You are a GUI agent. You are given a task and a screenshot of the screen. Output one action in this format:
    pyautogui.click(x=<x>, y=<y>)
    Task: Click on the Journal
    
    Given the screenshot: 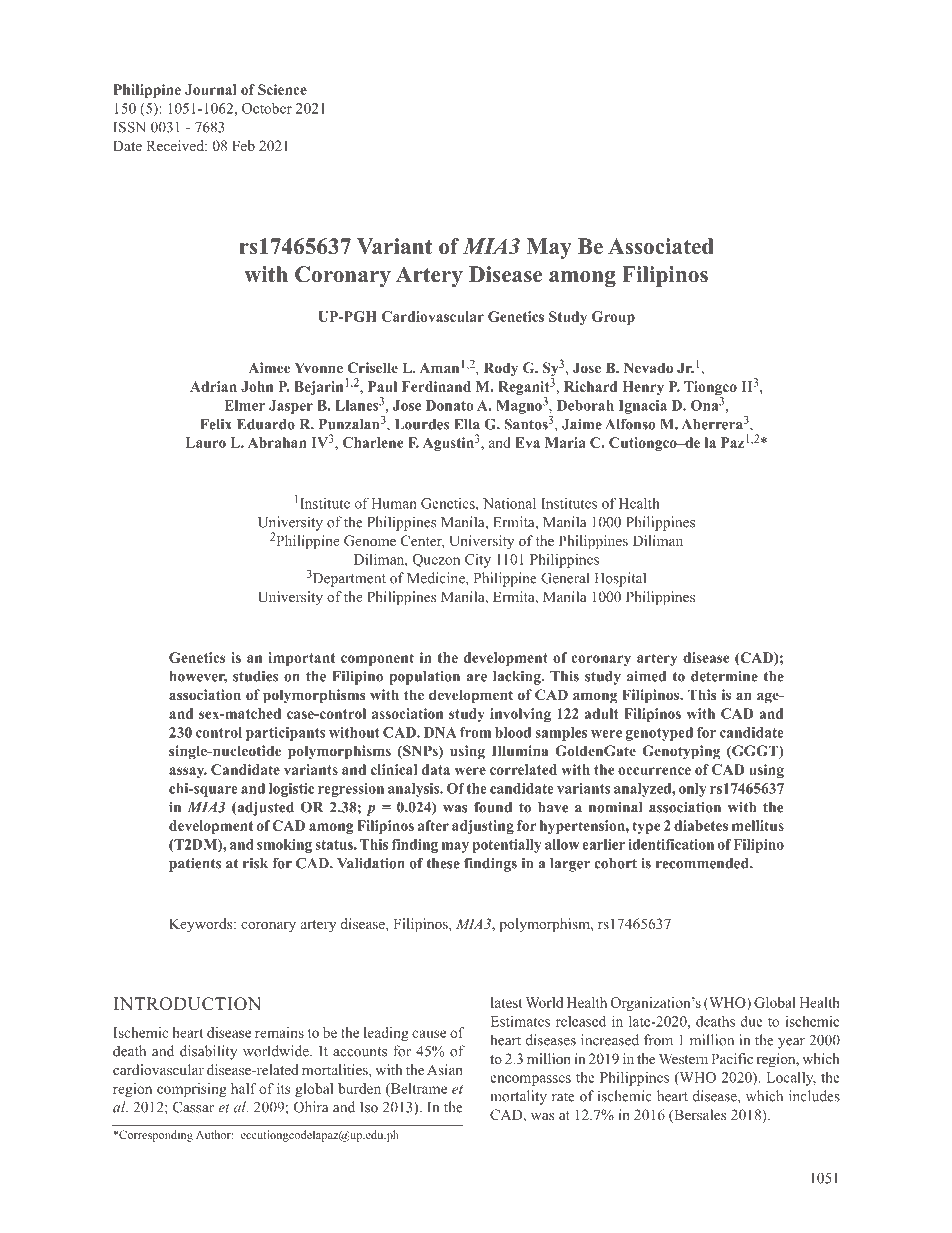 What is the action you would take?
    pyautogui.click(x=211, y=89)
